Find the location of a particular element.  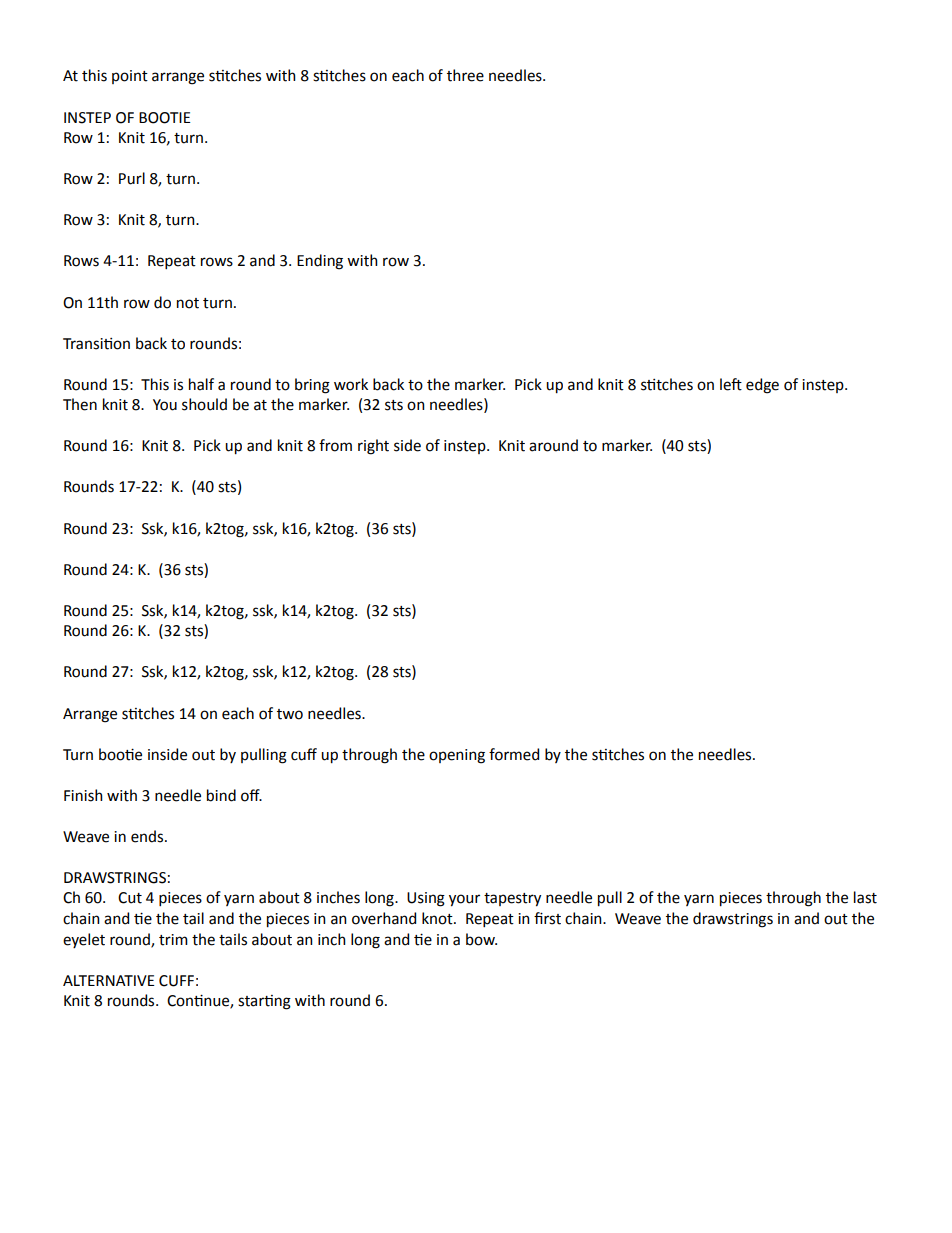

right is located at coordinates (373, 447).
